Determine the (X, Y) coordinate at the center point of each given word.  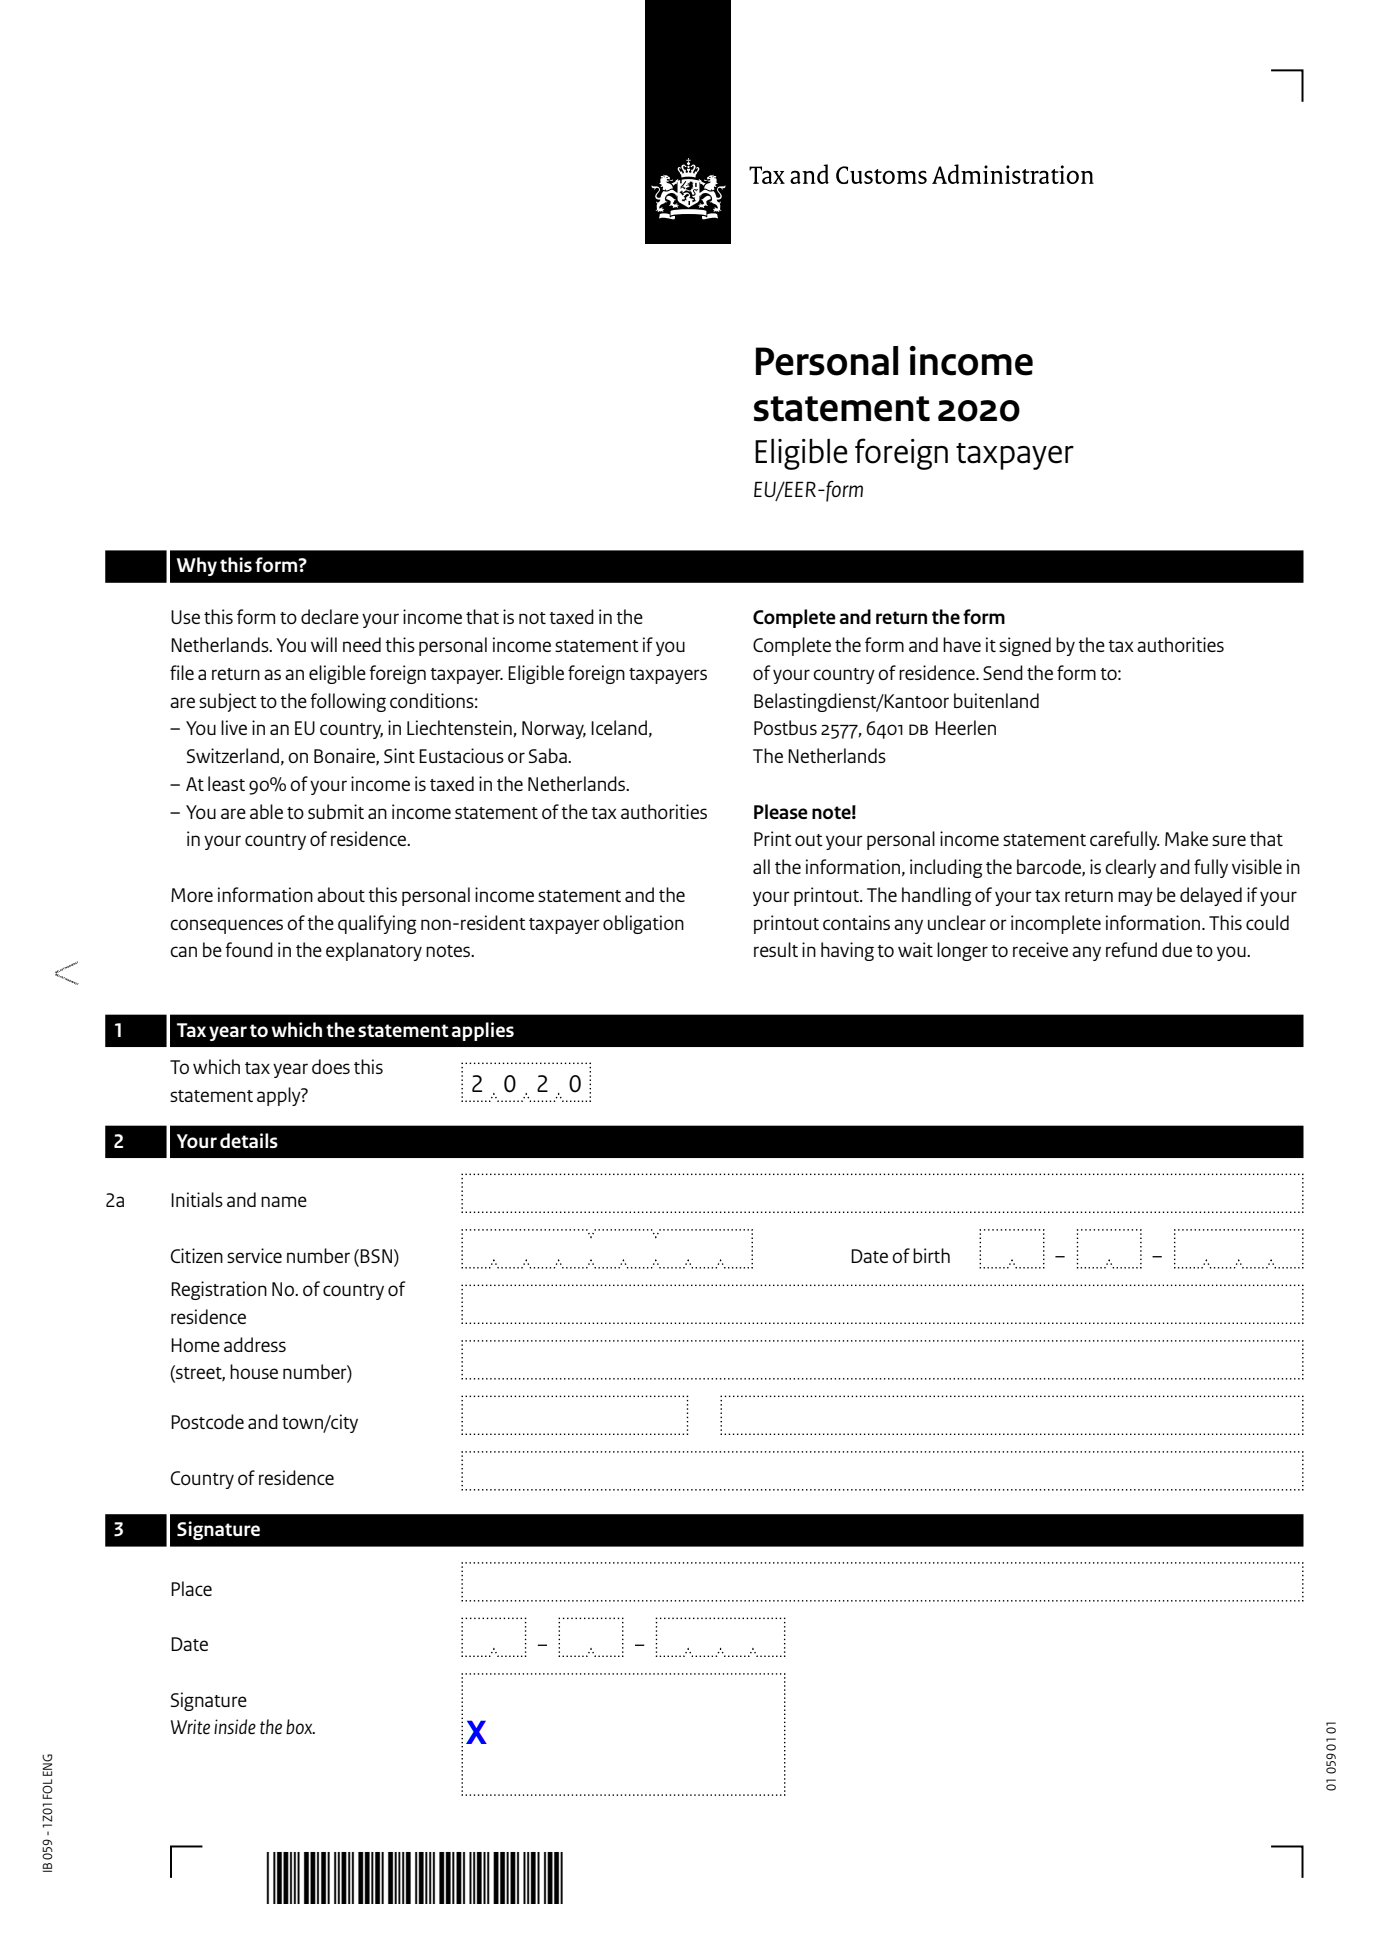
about (341, 894)
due (1177, 949)
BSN (376, 1256)
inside (235, 1727)
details (249, 1140)
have (962, 644)
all (761, 866)
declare (330, 616)
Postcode (207, 1421)
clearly (1130, 868)
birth (931, 1255)
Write (190, 1726)
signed (1025, 646)
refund (1131, 949)
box (300, 1726)
